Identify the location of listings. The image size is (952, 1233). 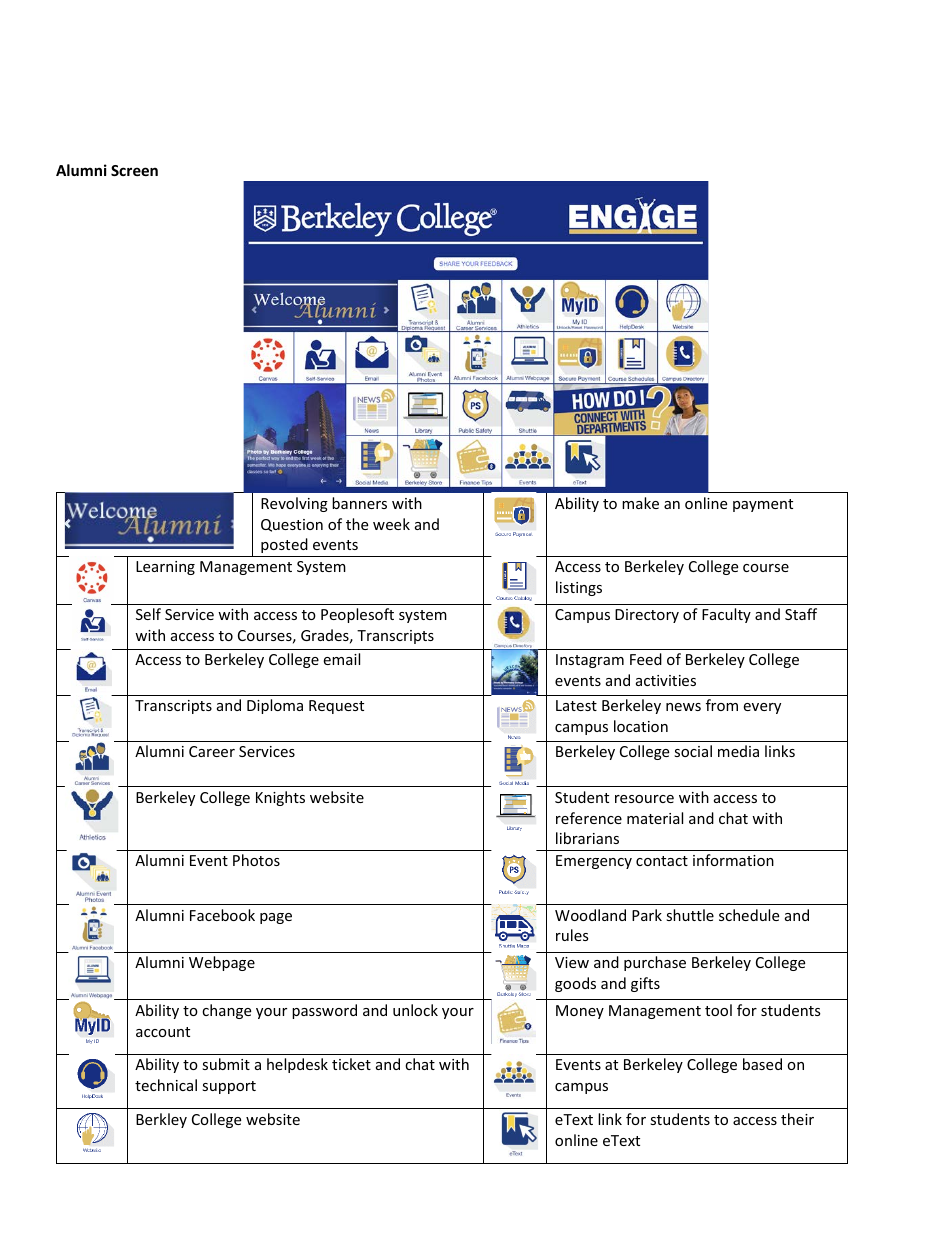
(579, 588).
